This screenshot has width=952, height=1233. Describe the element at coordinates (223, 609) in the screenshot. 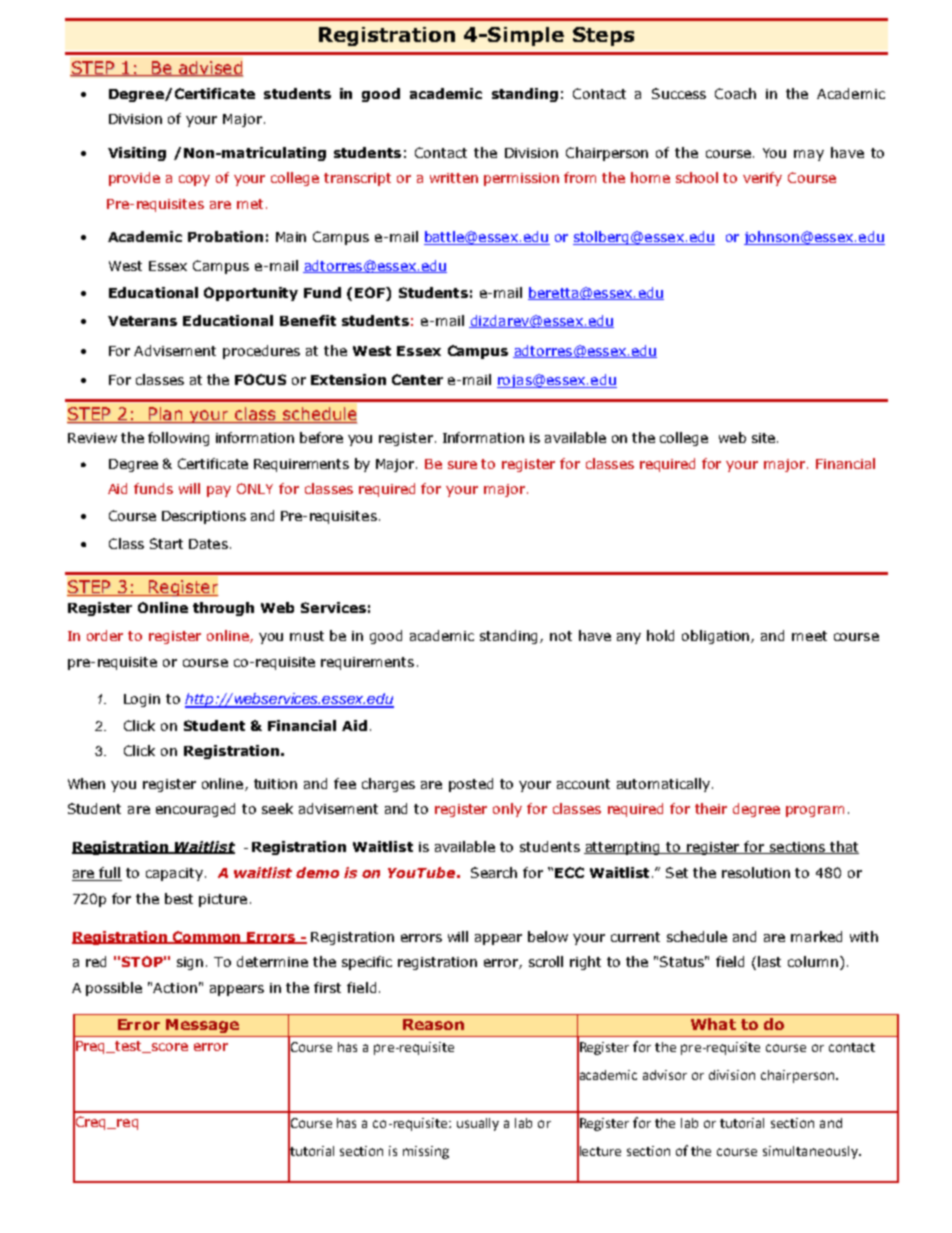

I see `through` at that location.
